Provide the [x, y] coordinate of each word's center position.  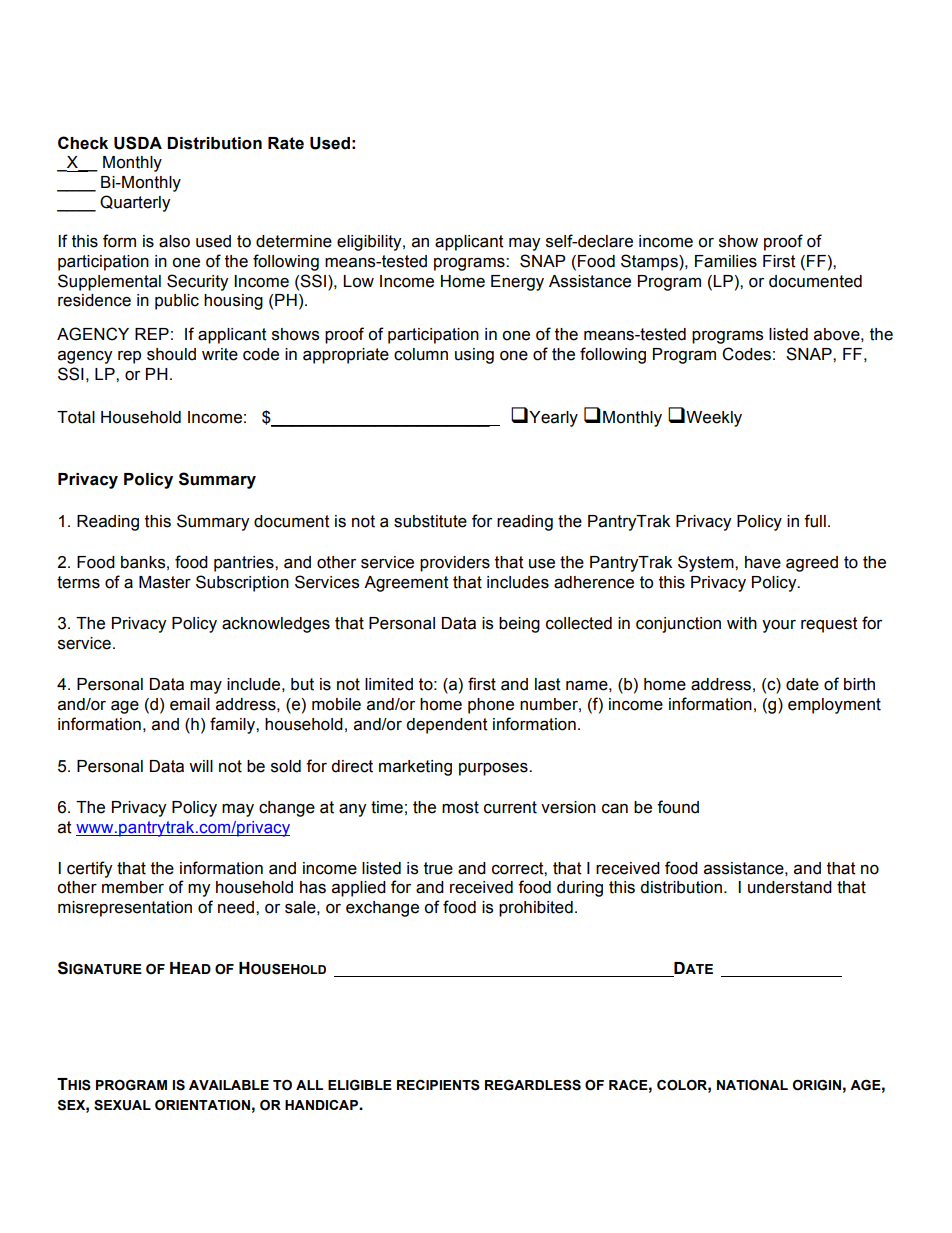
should [171, 354]
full [815, 521]
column [421, 354]
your [779, 626]
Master [165, 582]
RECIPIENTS [438, 1085]
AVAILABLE [229, 1085]
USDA [138, 143]
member [133, 887]
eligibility [370, 243]
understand [790, 887]
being [519, 625]
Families [726, 261]
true [438, 868]
